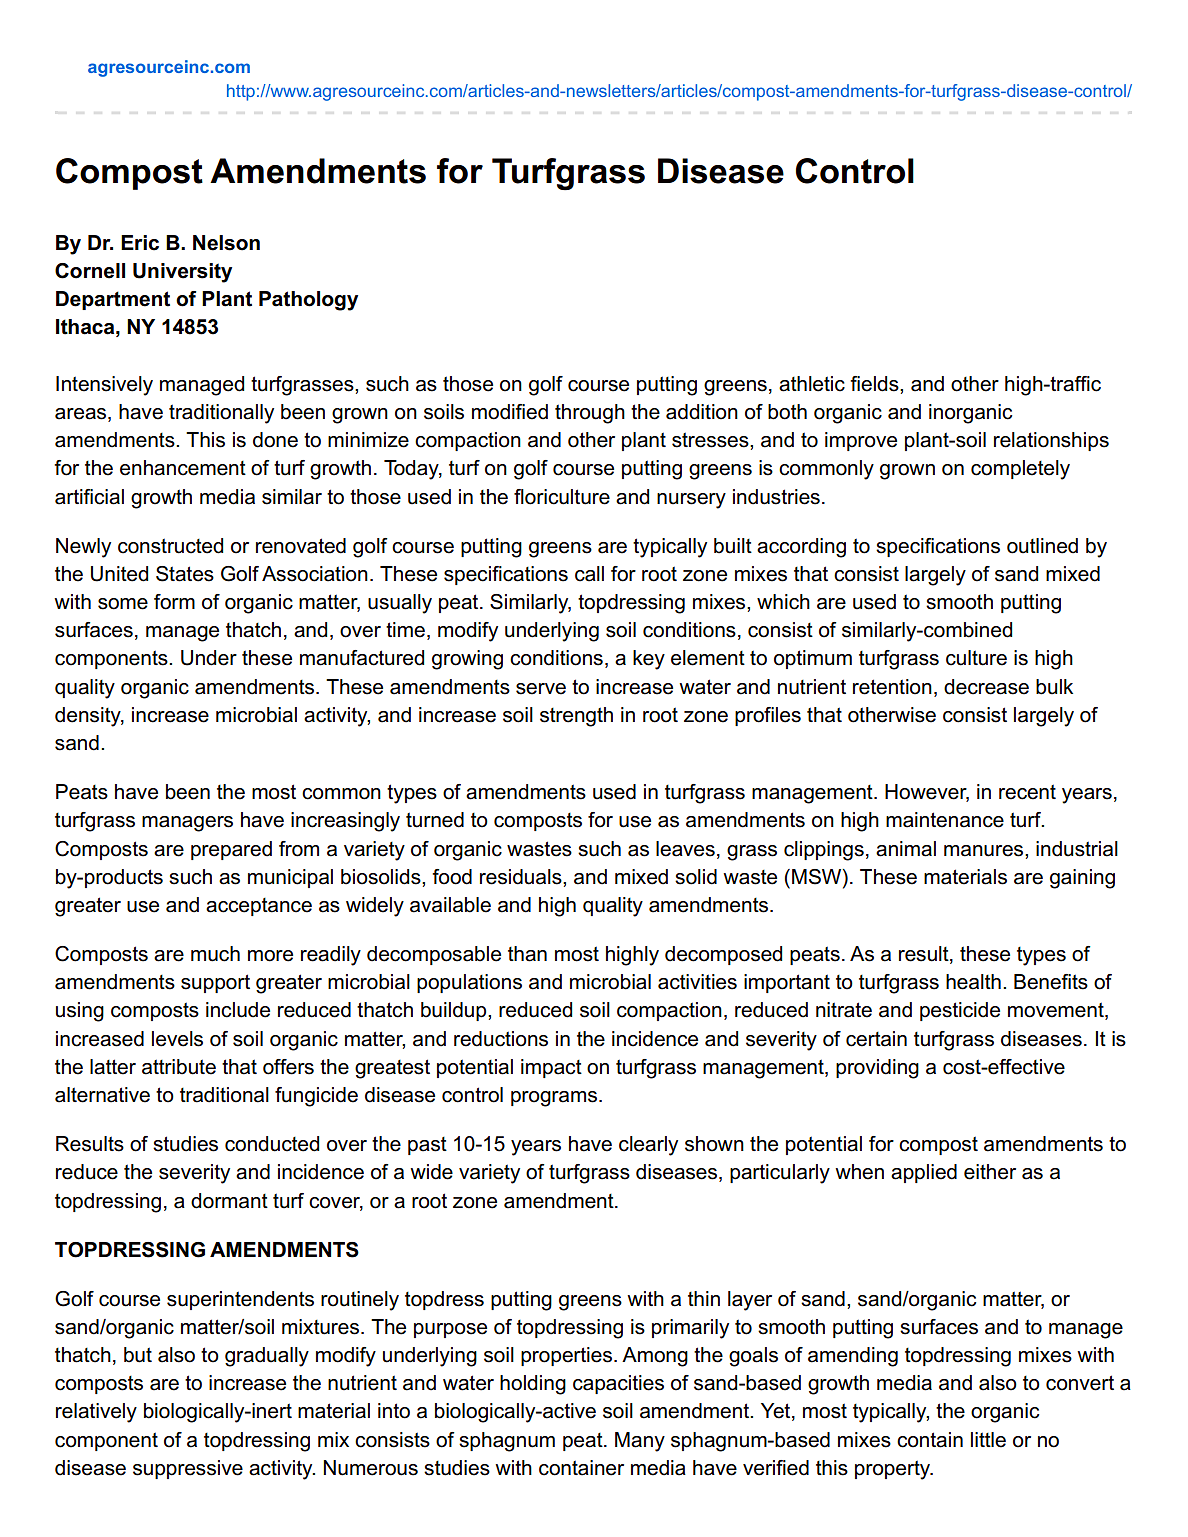 The width and height of the screenshot is (1188, 1537). What do you see at coordinates (590, 414) in the screenshot?
I see `through` at bounding box center [590, 414].
